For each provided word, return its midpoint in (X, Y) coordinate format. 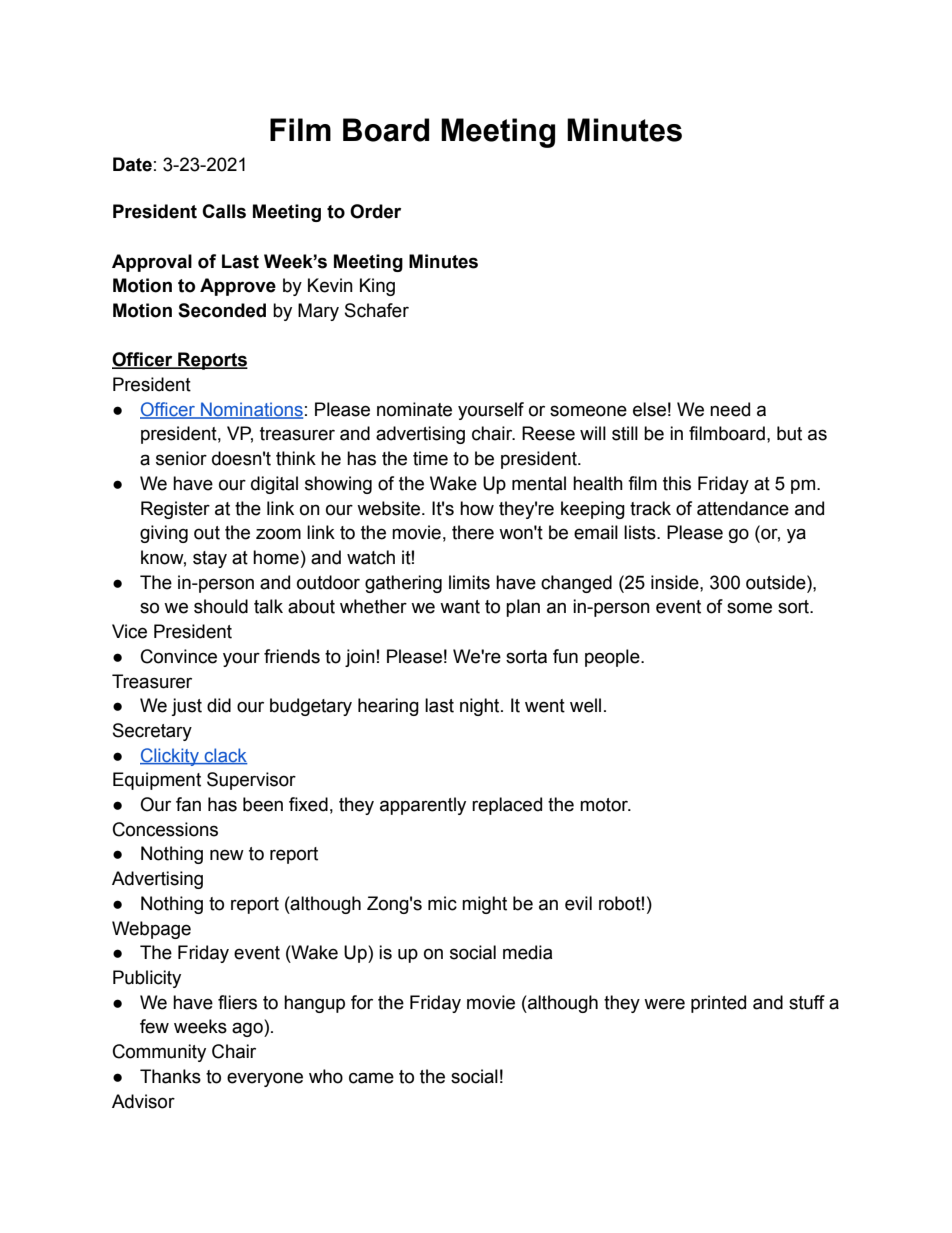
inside (676, 582)
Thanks (170, 1076)
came (371, 1078)
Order (375, 211)
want (460, 607)
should (221, 606)
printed (718, 1004)
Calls (224, 211)
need (730, 409)
